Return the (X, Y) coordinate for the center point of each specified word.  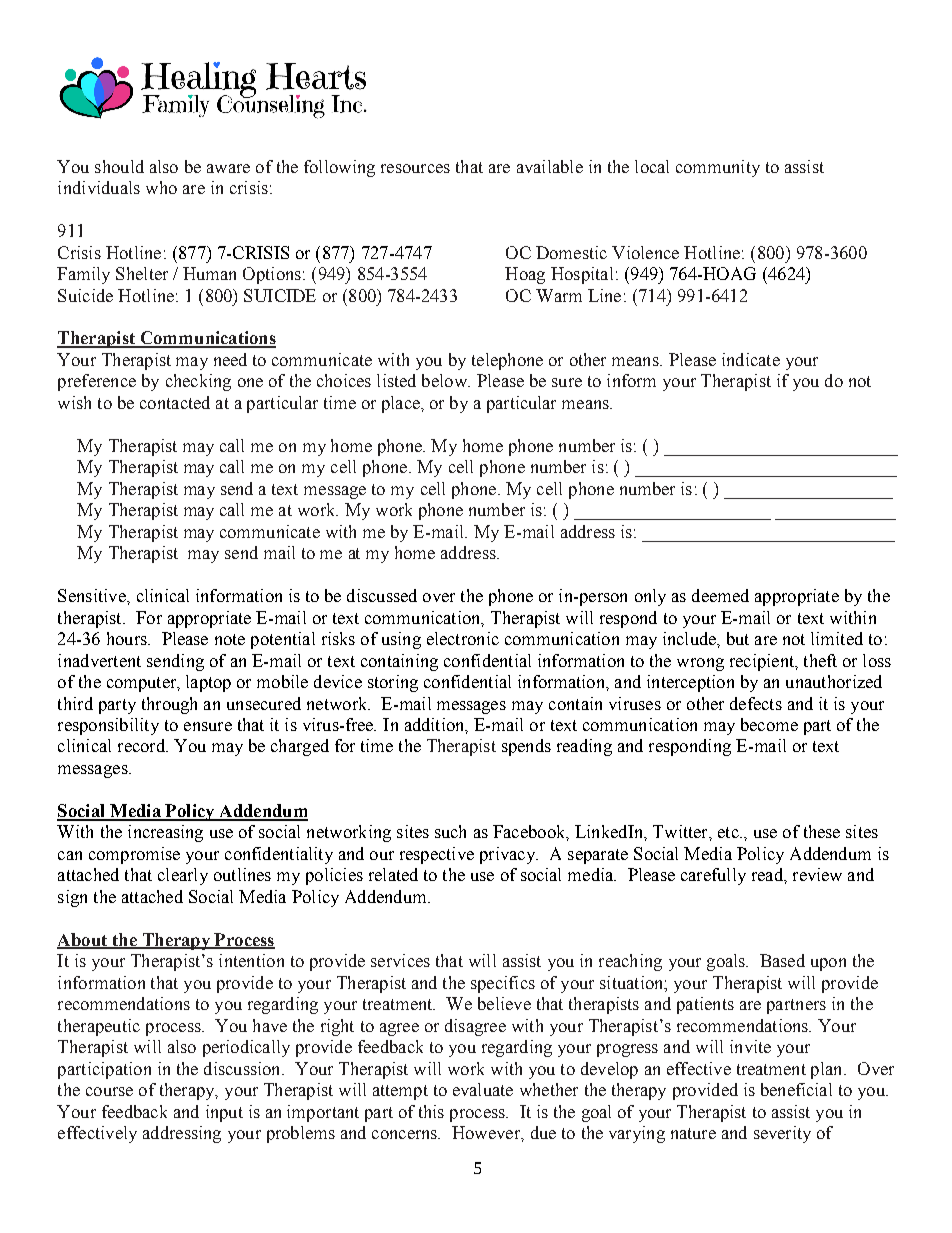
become (769, 724)
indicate (751, 359)
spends (526, 747)
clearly (183, 876)
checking (198, 382)
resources (415, 168)
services (400, 960)
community (718, 168)
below (445, 380)
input (224, 1113)
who (161, 187)
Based (782, 960)
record (143, 745)
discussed (382, 595)
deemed (720, 595)
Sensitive (93, 595)
